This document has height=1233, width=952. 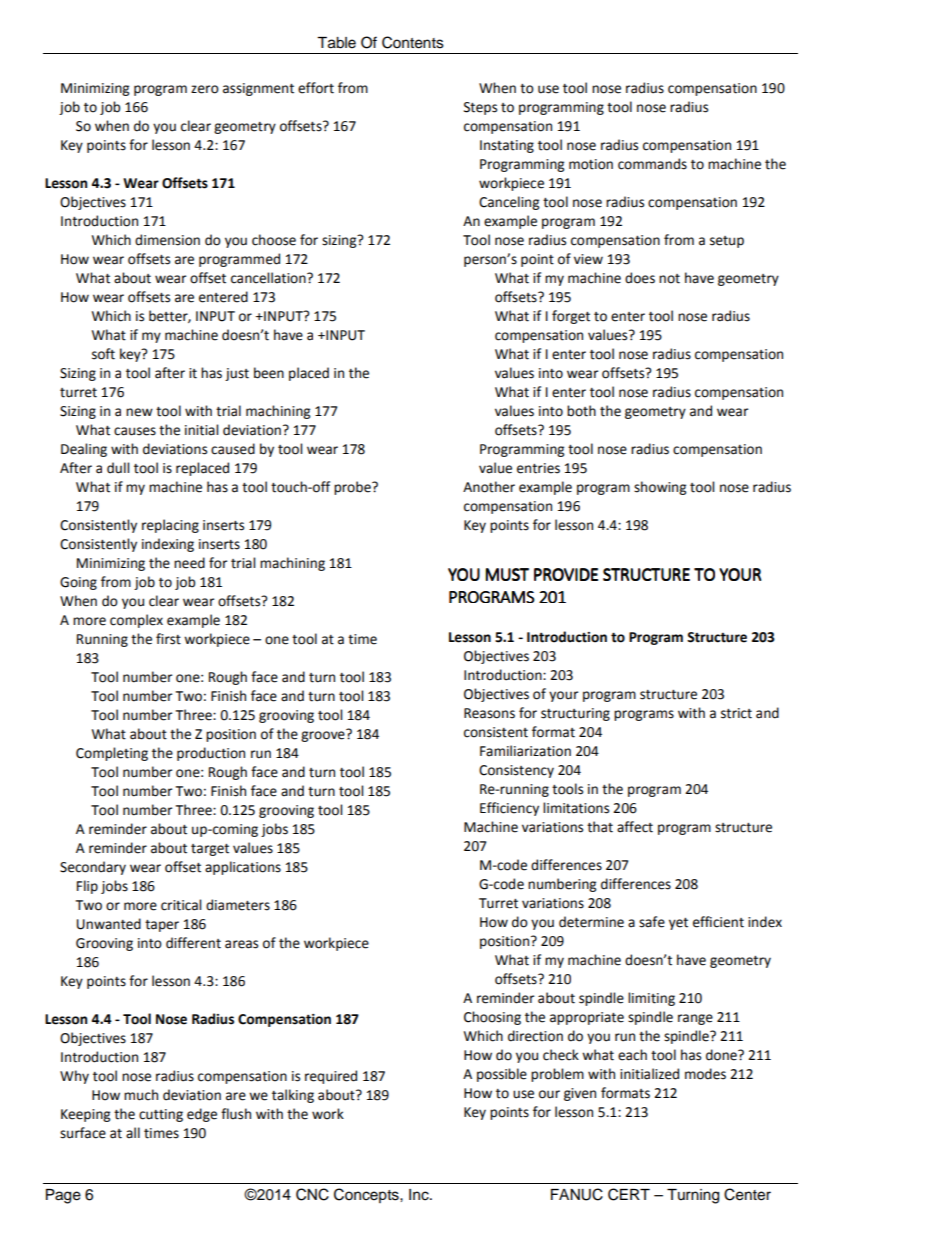 I want to click on Inc, so click(x=420, y=1195).
